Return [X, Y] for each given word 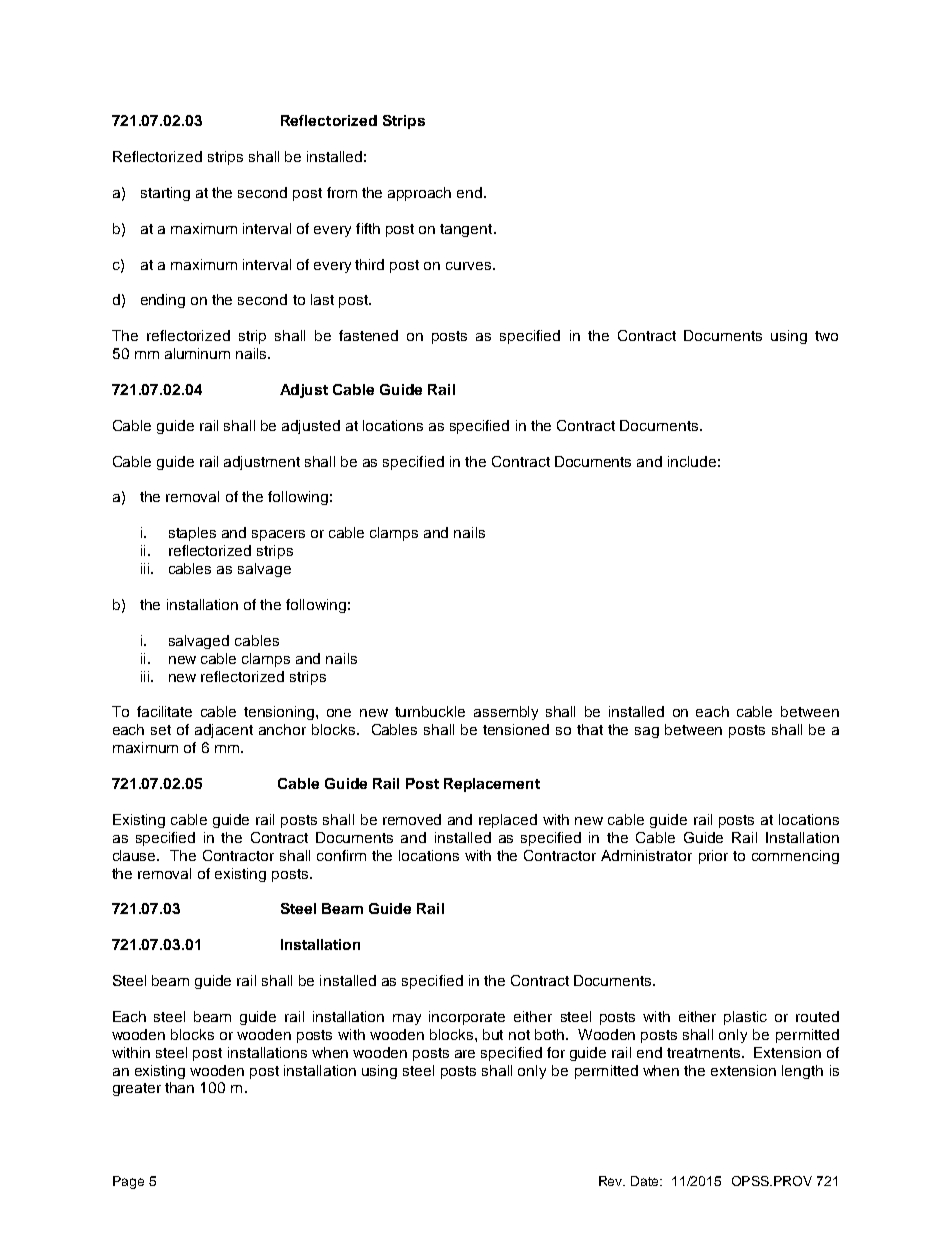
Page [128, 1182]
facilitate [164, 711]
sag [647, 732]
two [826, 336]
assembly [506, 713]
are [465, 1054]
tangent [467, 230]
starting [165, 194]
